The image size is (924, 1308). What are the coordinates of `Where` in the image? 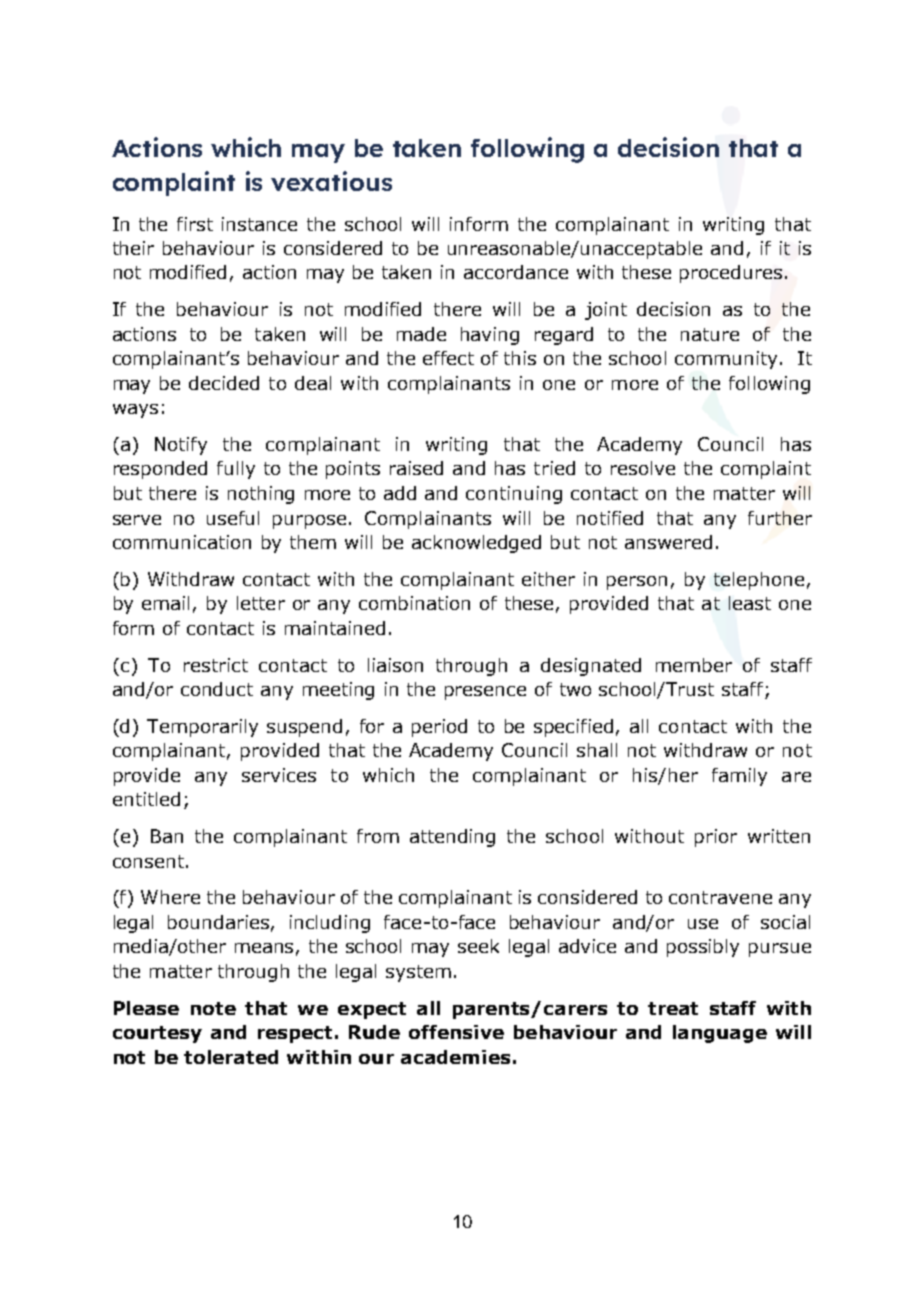 It's located at (170, 897).
